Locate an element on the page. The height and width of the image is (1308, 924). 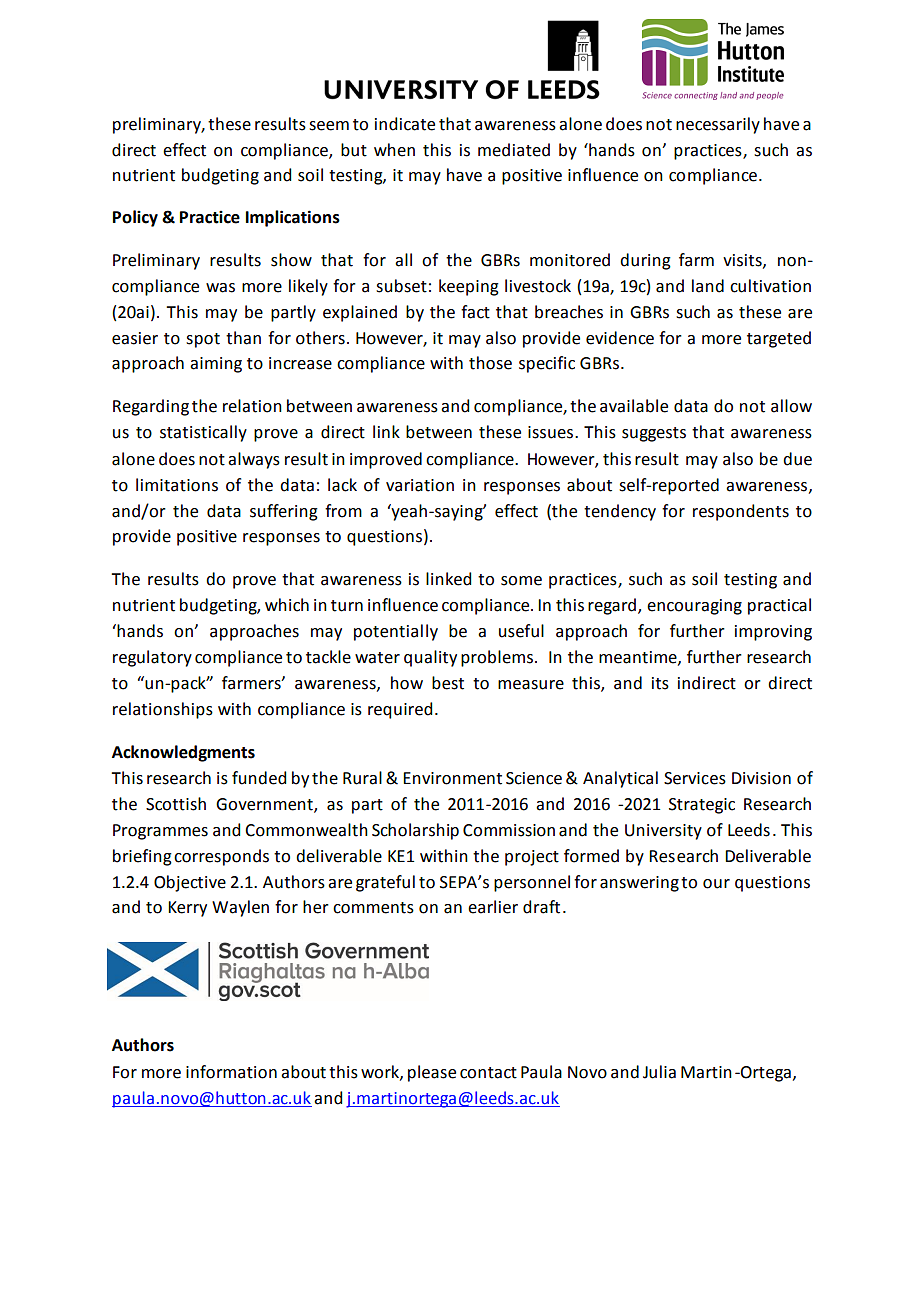
University is located at coordinates (663, 832).
